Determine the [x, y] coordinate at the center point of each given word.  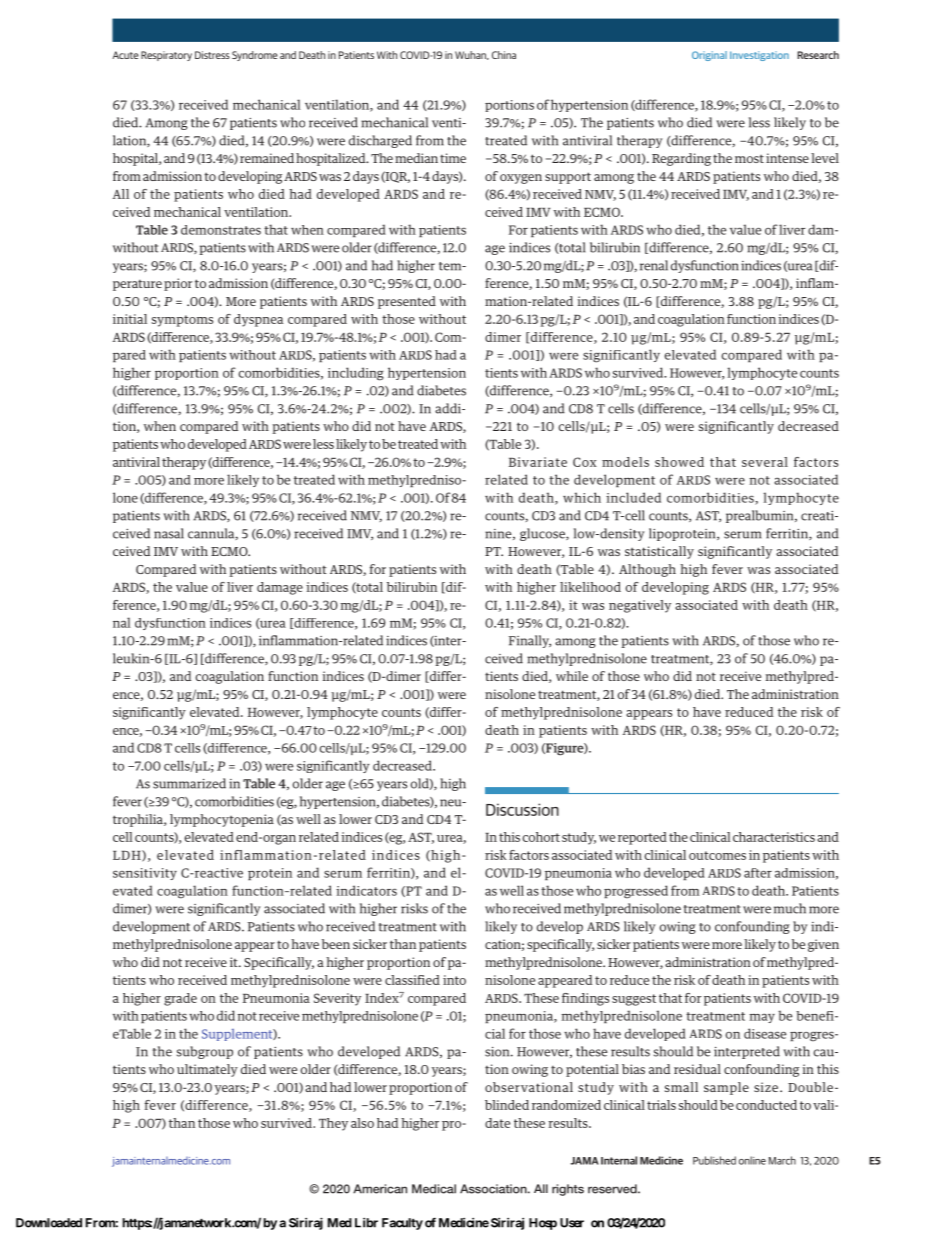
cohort [541, 837]
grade [180, 999]
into [454, 980]
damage [280, 588]
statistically [659, 552]
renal [654, 265]
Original [709, 56]
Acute [125, 55]
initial [130, 319]
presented [407, 302]
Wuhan [471, 55]
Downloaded [49, 1223]
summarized [189, 783]
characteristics [774, 837]
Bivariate [538, 462]
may [762, 1018]
